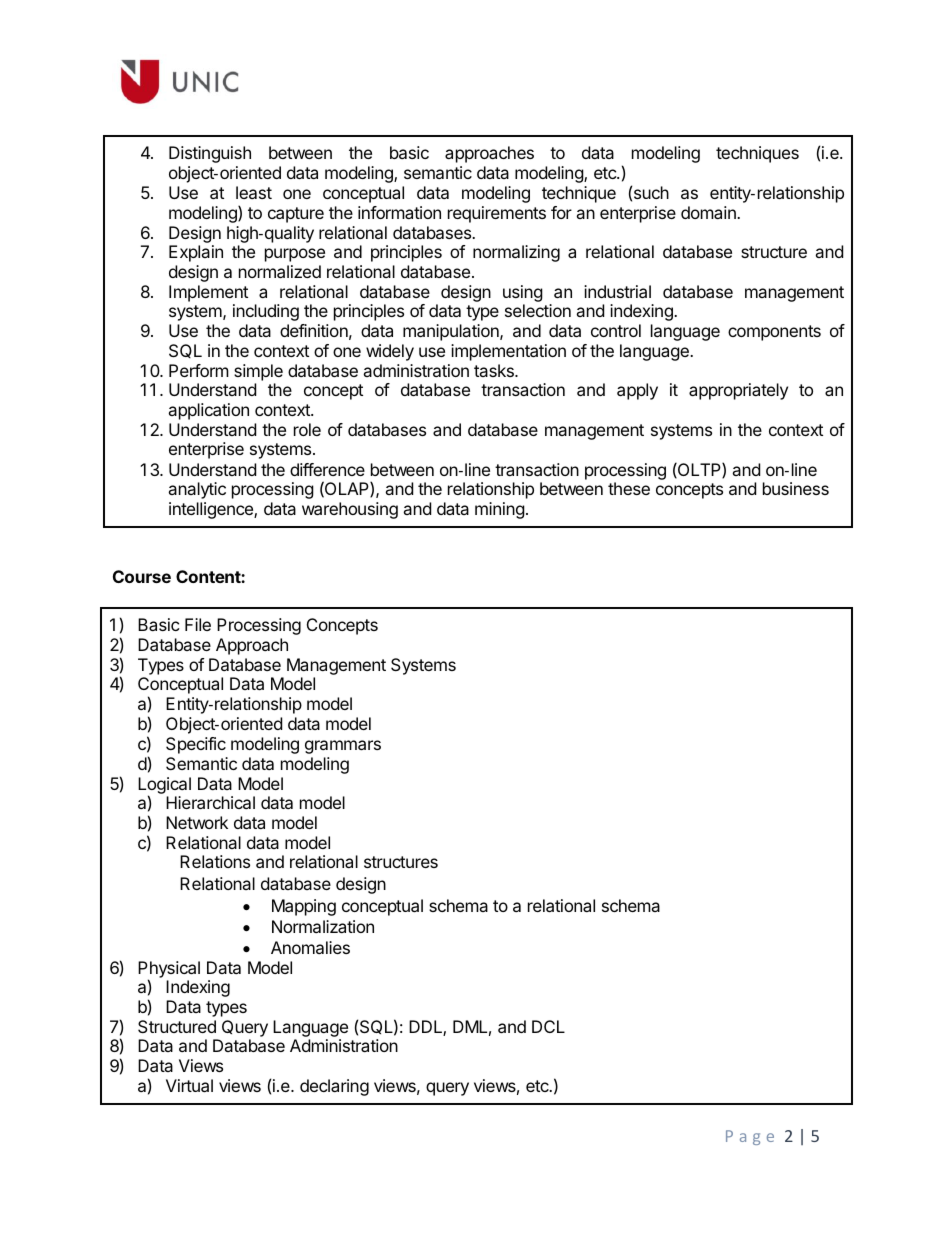 Image resolution: width=952 pixels, height=1233 pixels. What do you see at coordinates (196, 745) in the document?
I see `Specific` at bounding box center [196, 745].
